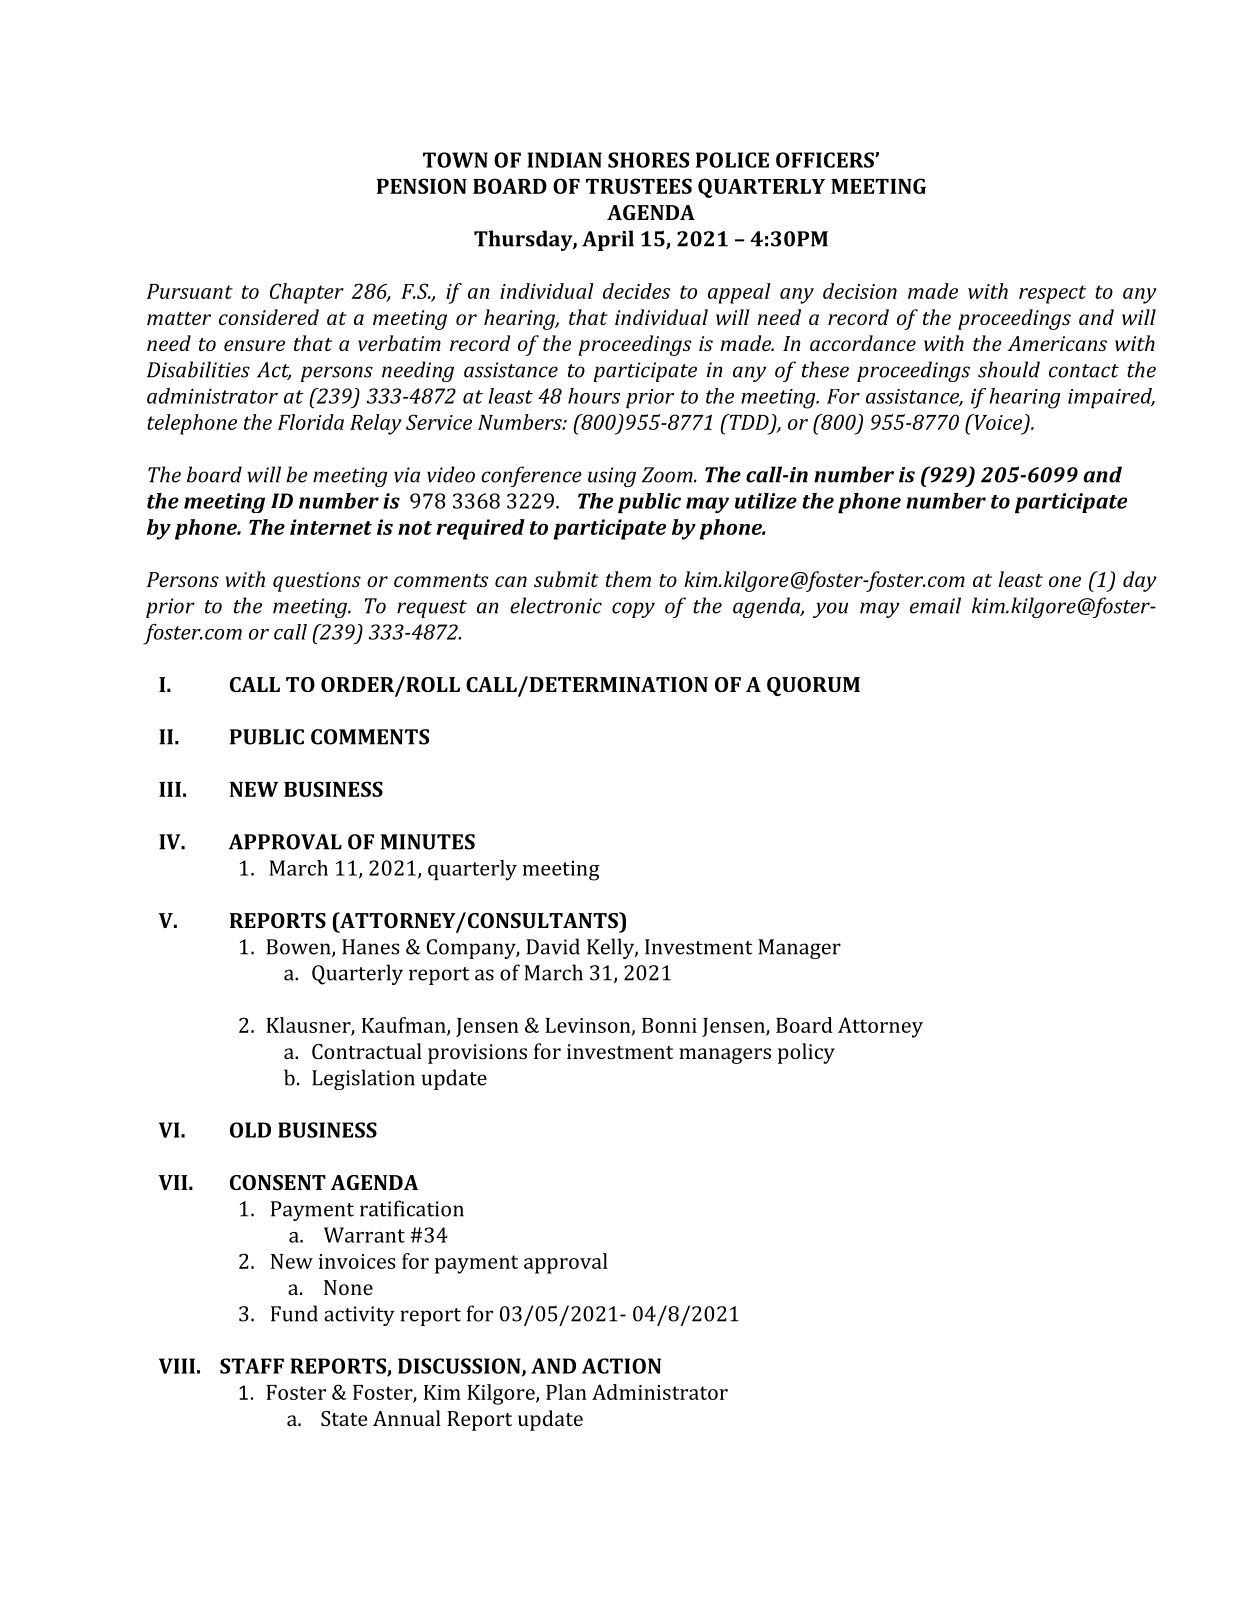 The image size is (1244, 1610). Describe the element at coordinates (639, 186) in the page. I see `TRUSTEES` at that location.
